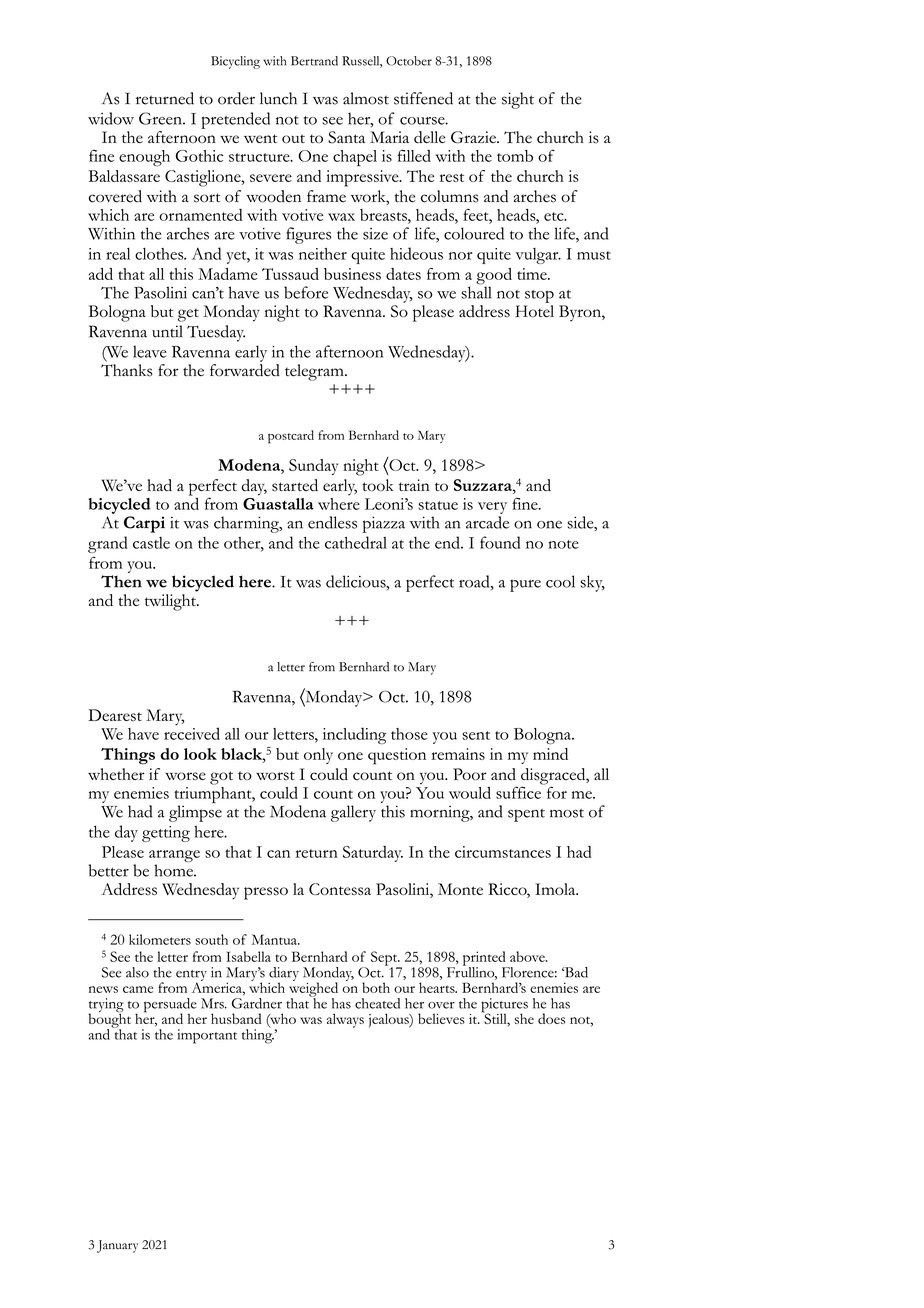  What do you see at coordinates (534, 311) in the image?
I see `Hotel` at bounding box center [534, 311].
